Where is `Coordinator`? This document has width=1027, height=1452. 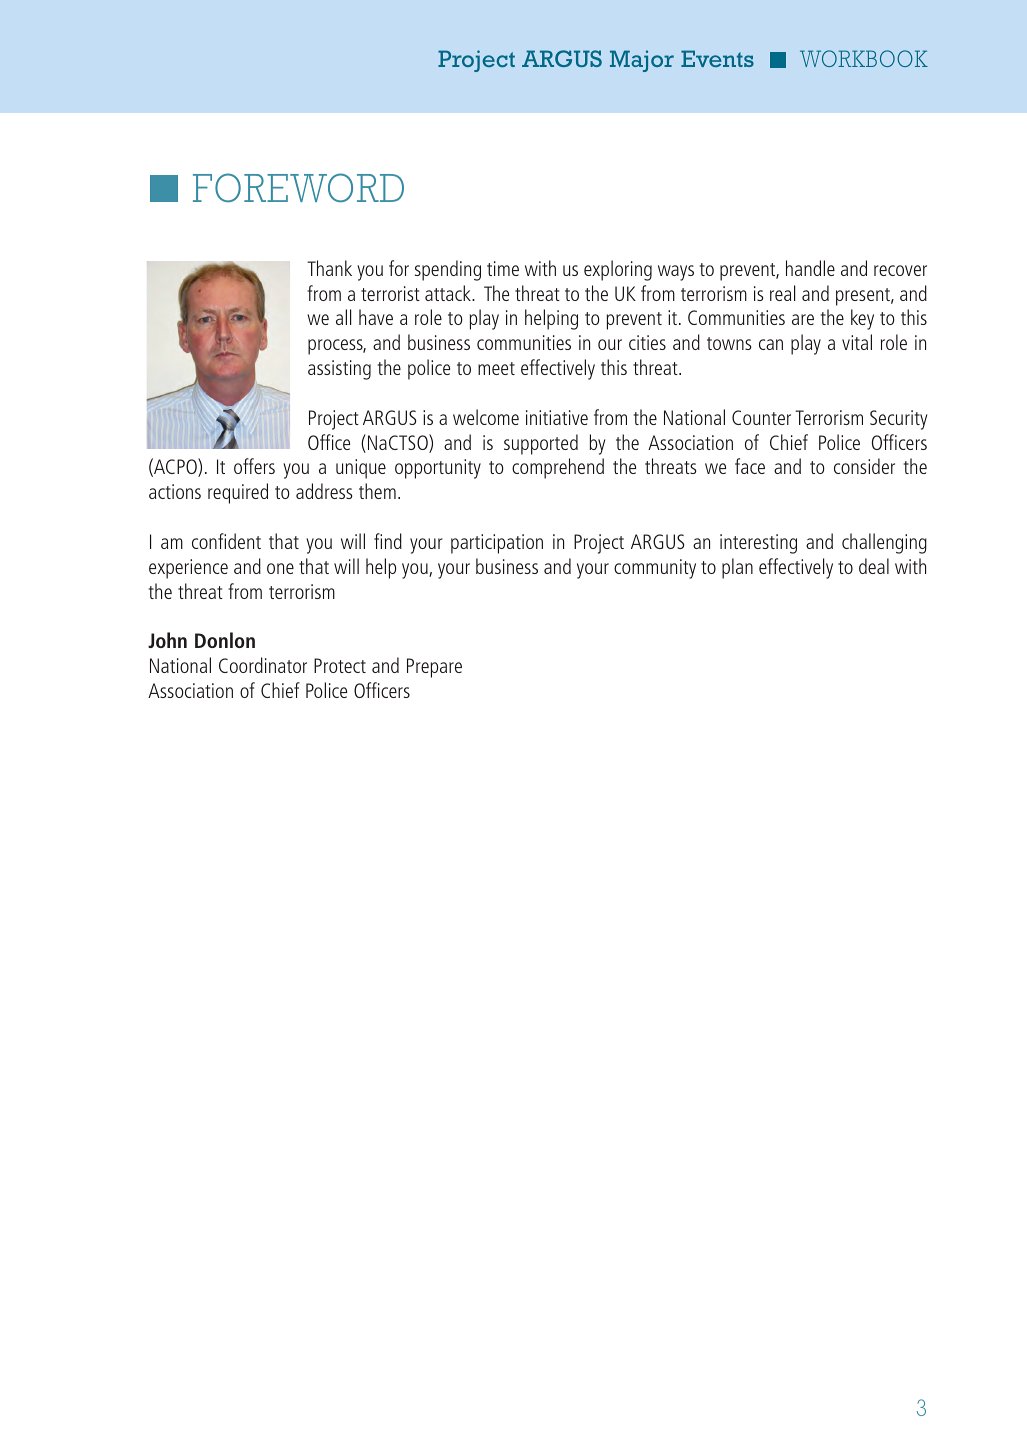 Coordinator is located at coordinates (263, 665).
